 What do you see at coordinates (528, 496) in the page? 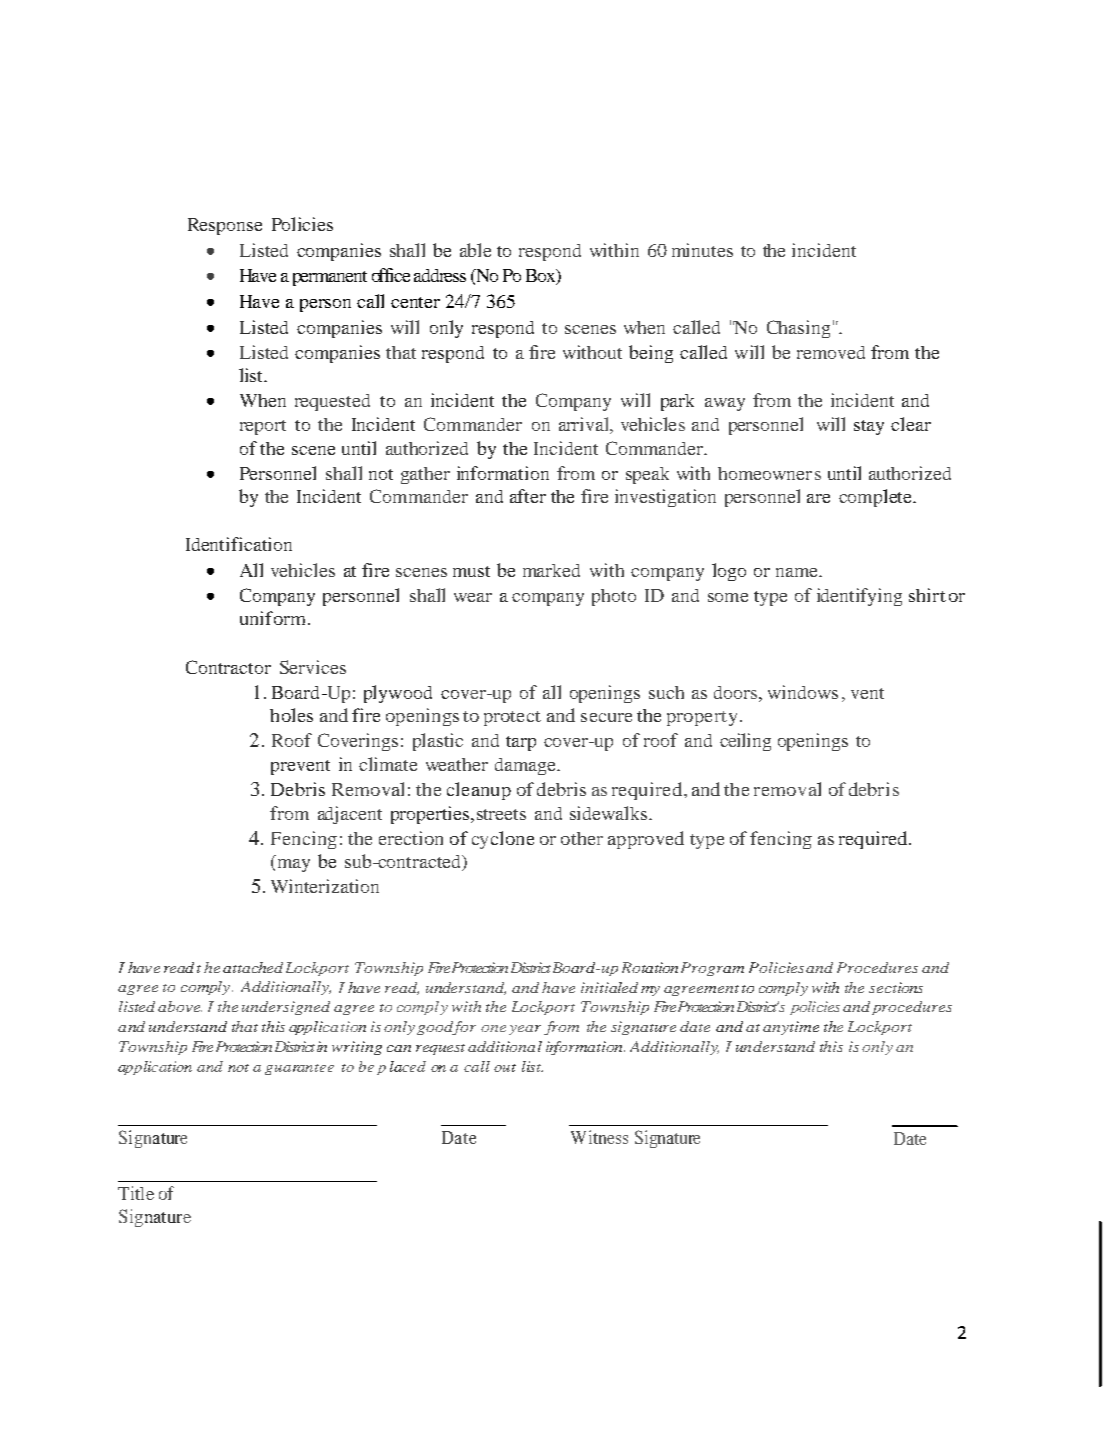
I see `after` at bounding box center [528, 496].
